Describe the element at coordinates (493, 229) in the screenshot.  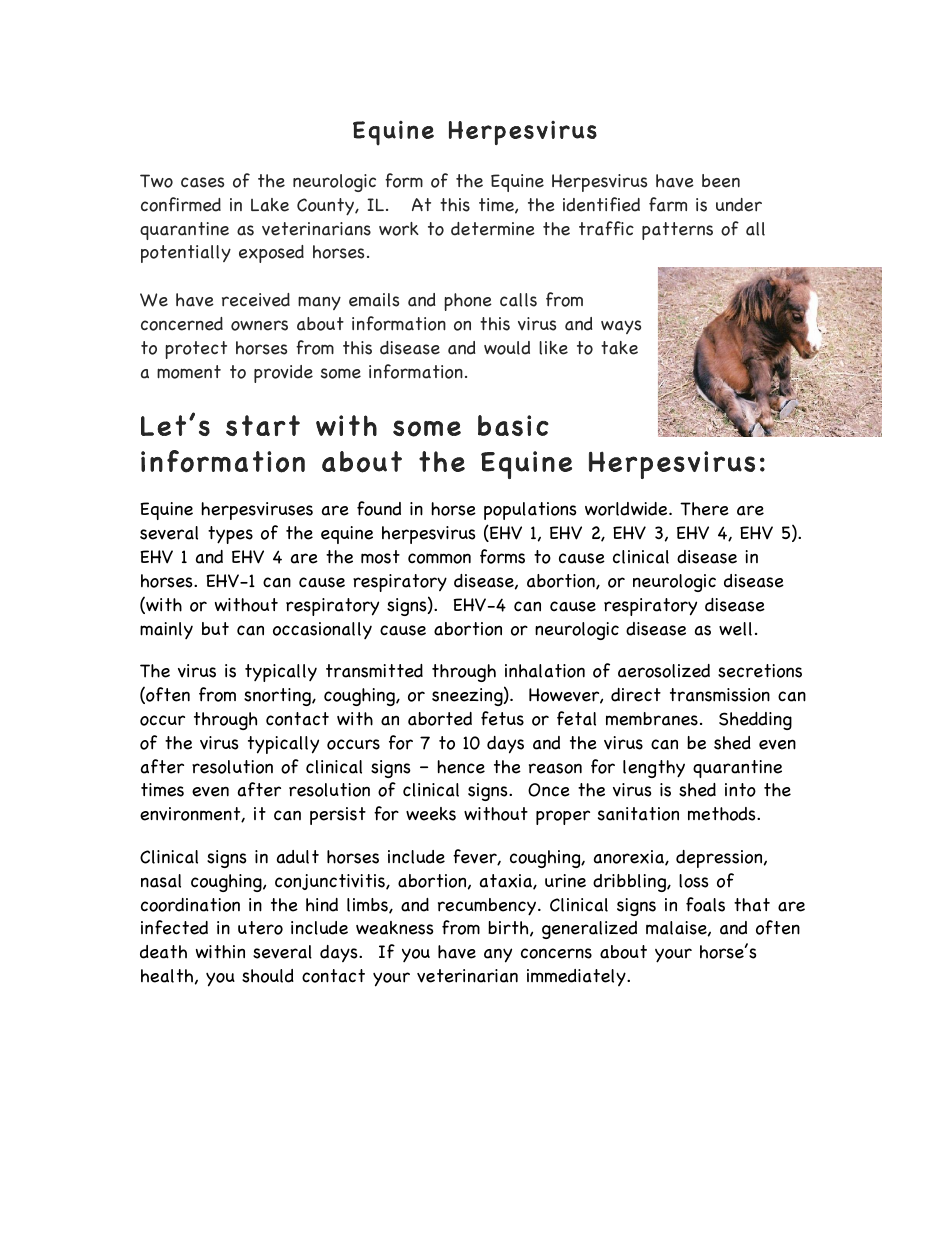
I see `determine` at that location.
